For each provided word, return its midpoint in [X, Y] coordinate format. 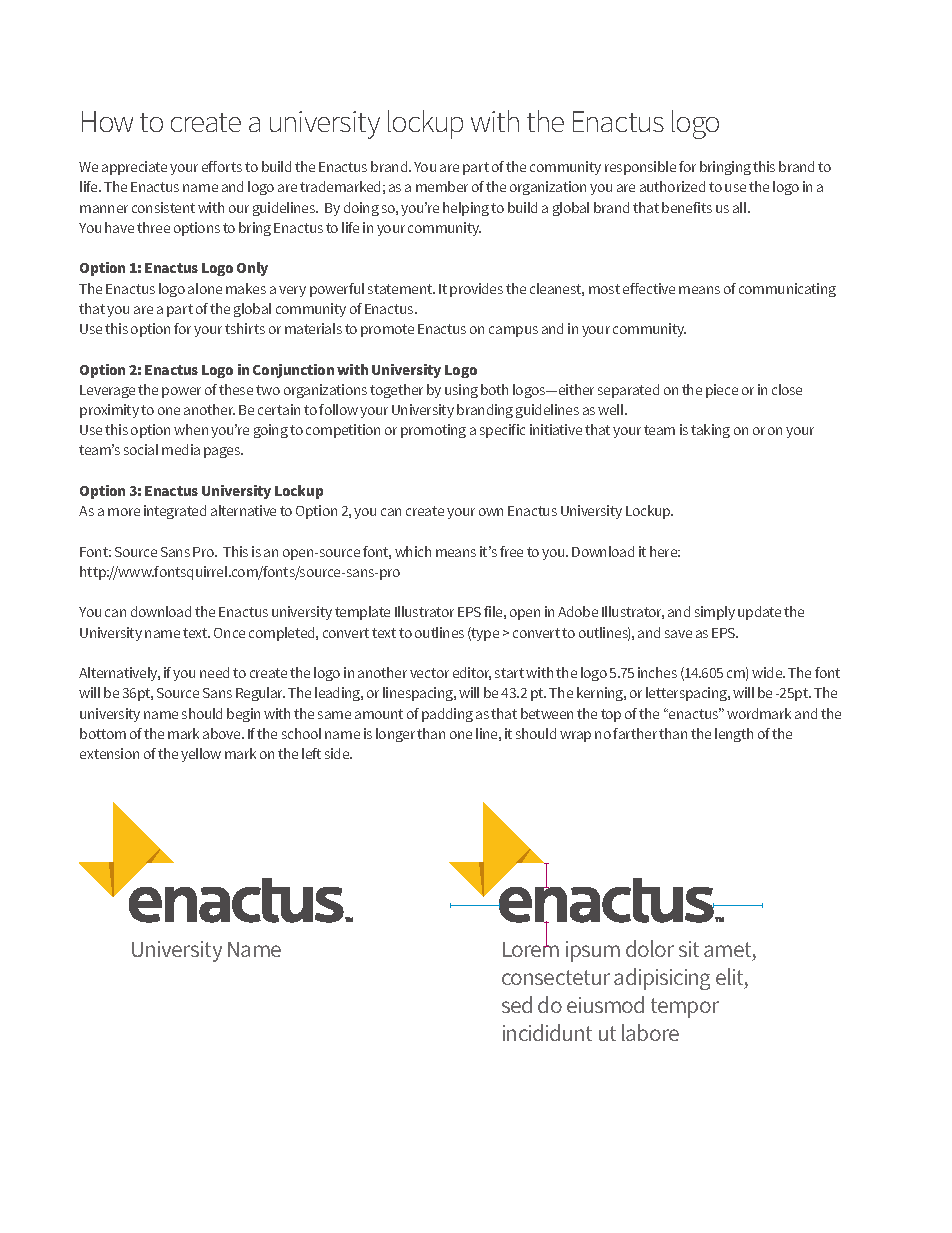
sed [517, 1004]
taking [710, 431]
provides [476, 290]
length [734, 735]
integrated [175, 512]
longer [395, 735]
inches [657, 672]
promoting [433, 431]
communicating [787, 290]
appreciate [134, 168]
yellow [201, 755]
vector [429, 673]
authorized [672, 186]
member [442, 186]
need [214, 672]
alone [205, 288]
